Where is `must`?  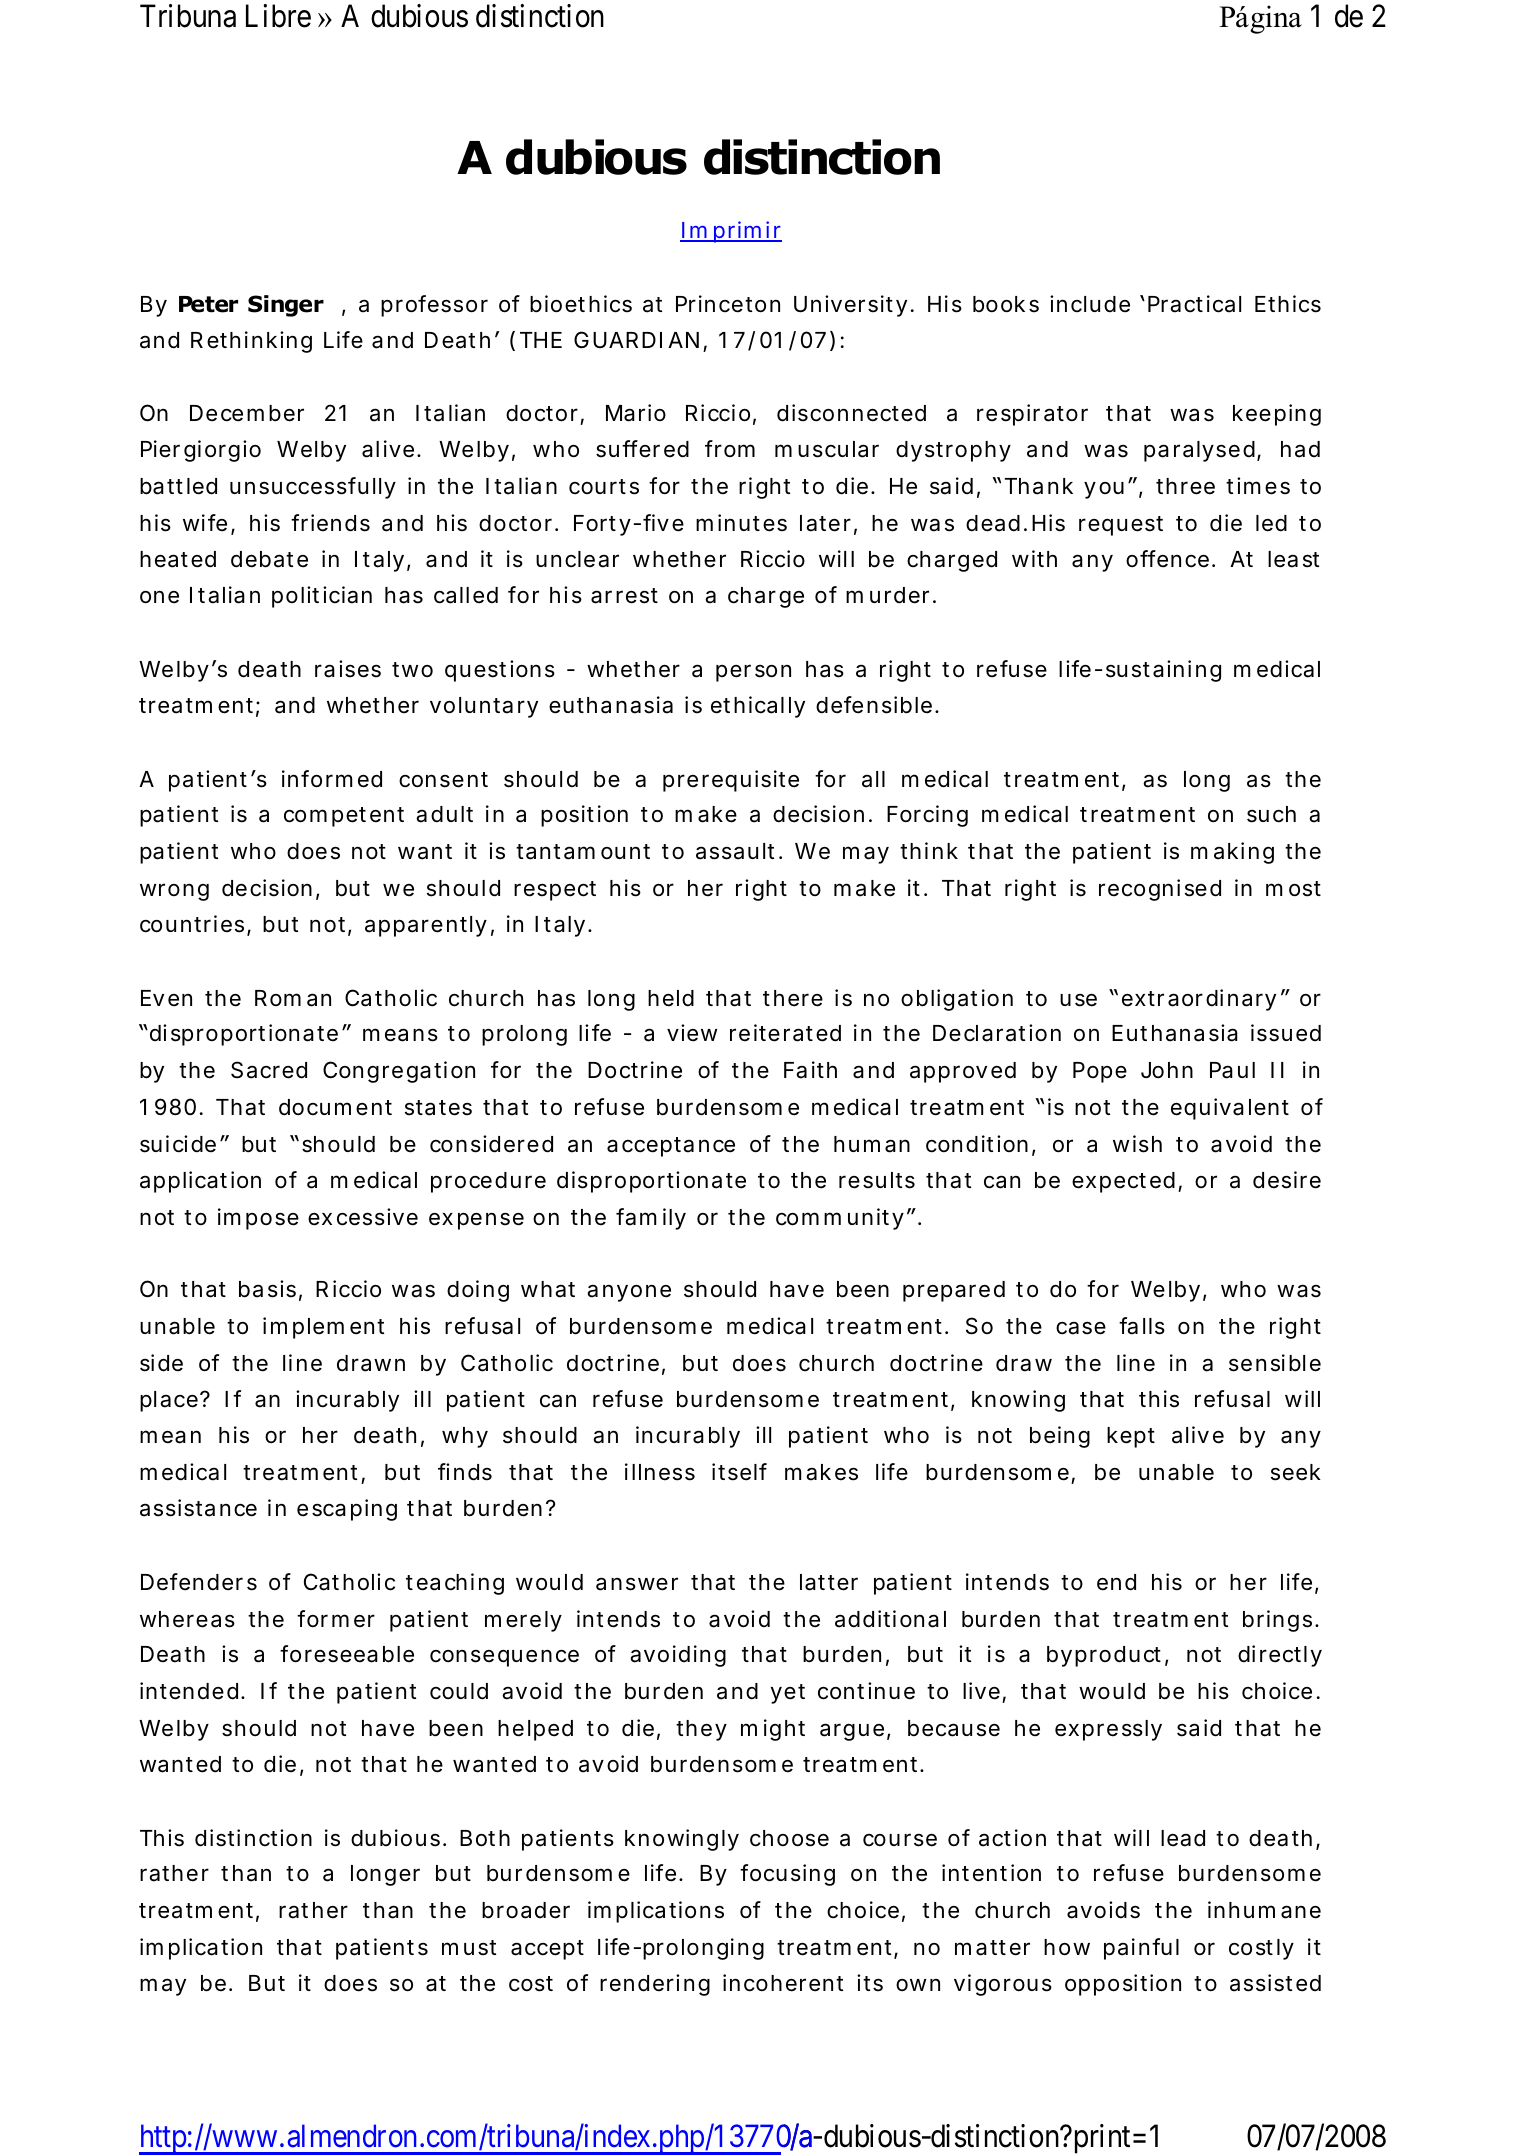 must is located at coordinates (469, 1948).
